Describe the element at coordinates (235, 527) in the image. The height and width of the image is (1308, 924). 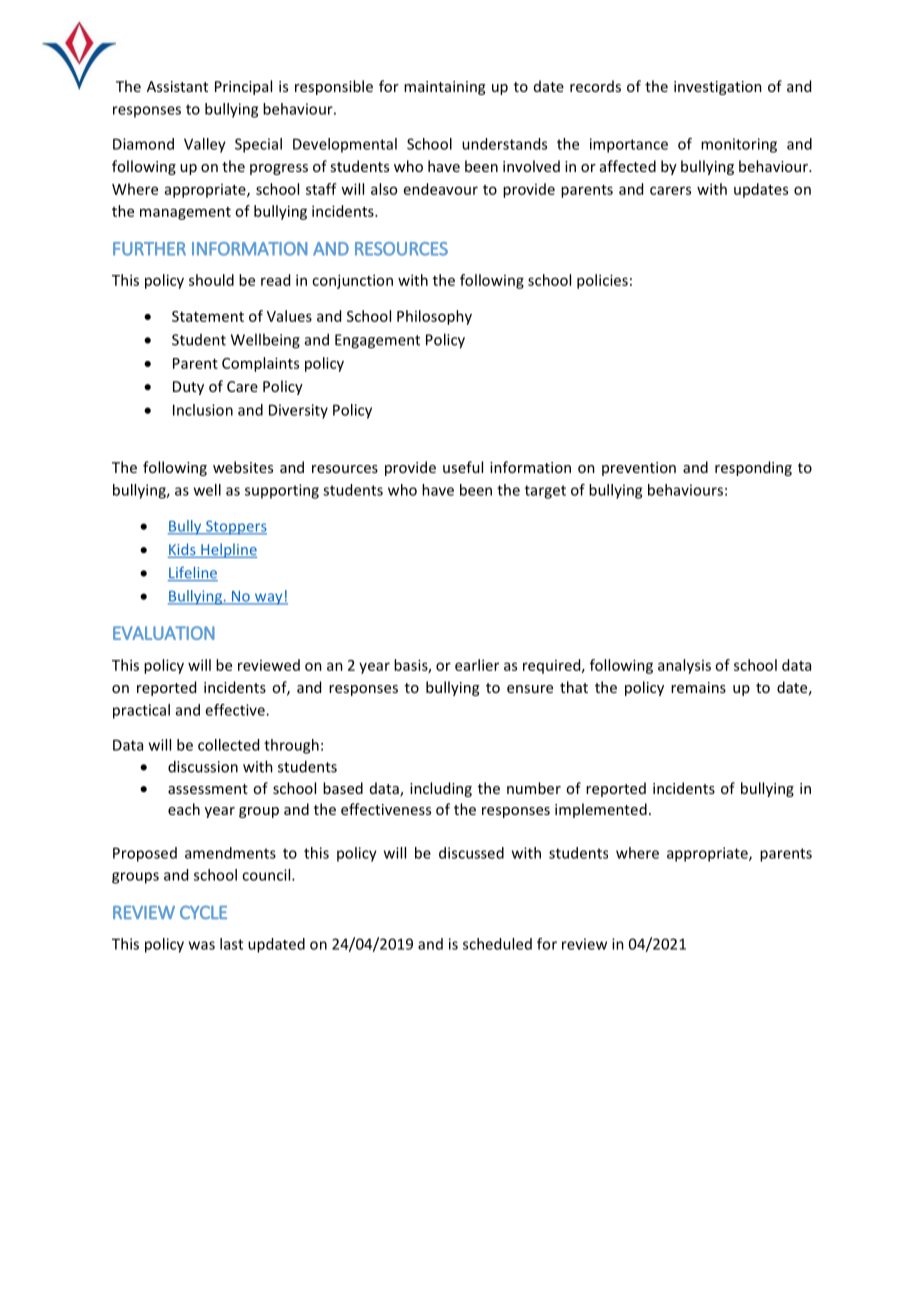
I see `Stoppers` at that location.
